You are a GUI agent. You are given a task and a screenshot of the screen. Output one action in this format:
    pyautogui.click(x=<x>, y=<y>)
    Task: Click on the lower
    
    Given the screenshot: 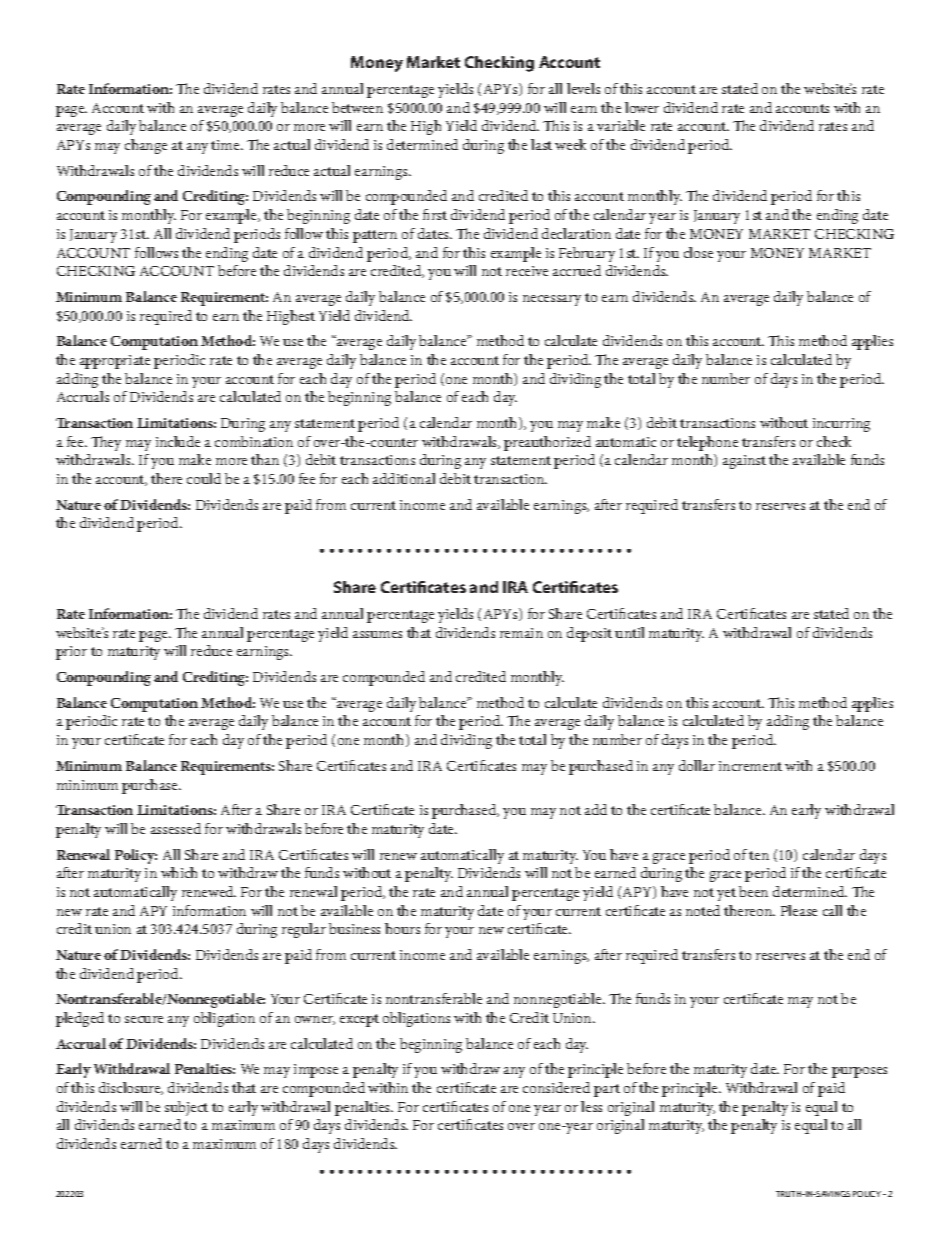 What is the action you would take?
    pyautogui.click(x=642, y=107)
